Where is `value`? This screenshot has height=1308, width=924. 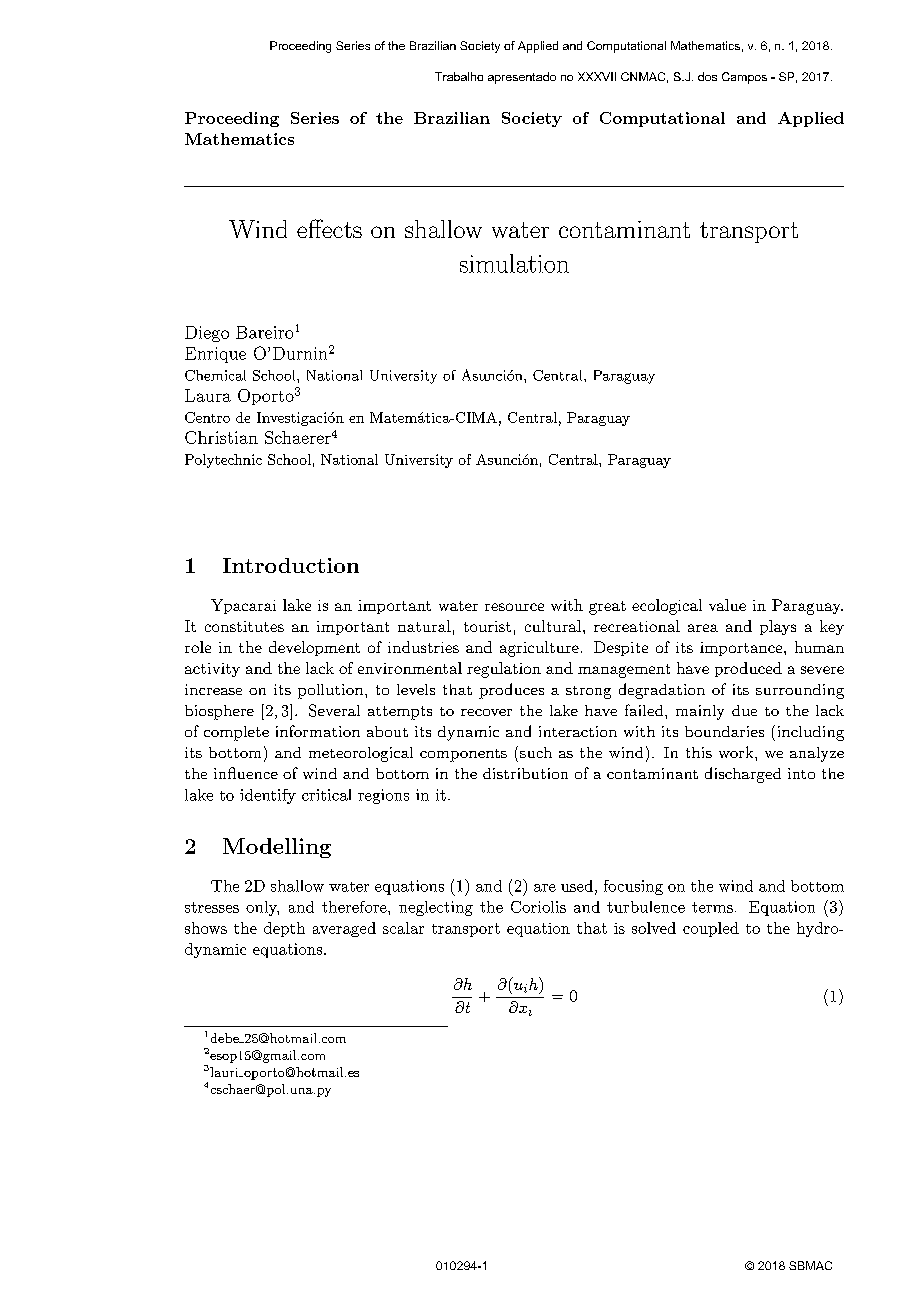 value is located at coordinates (727, 605).
